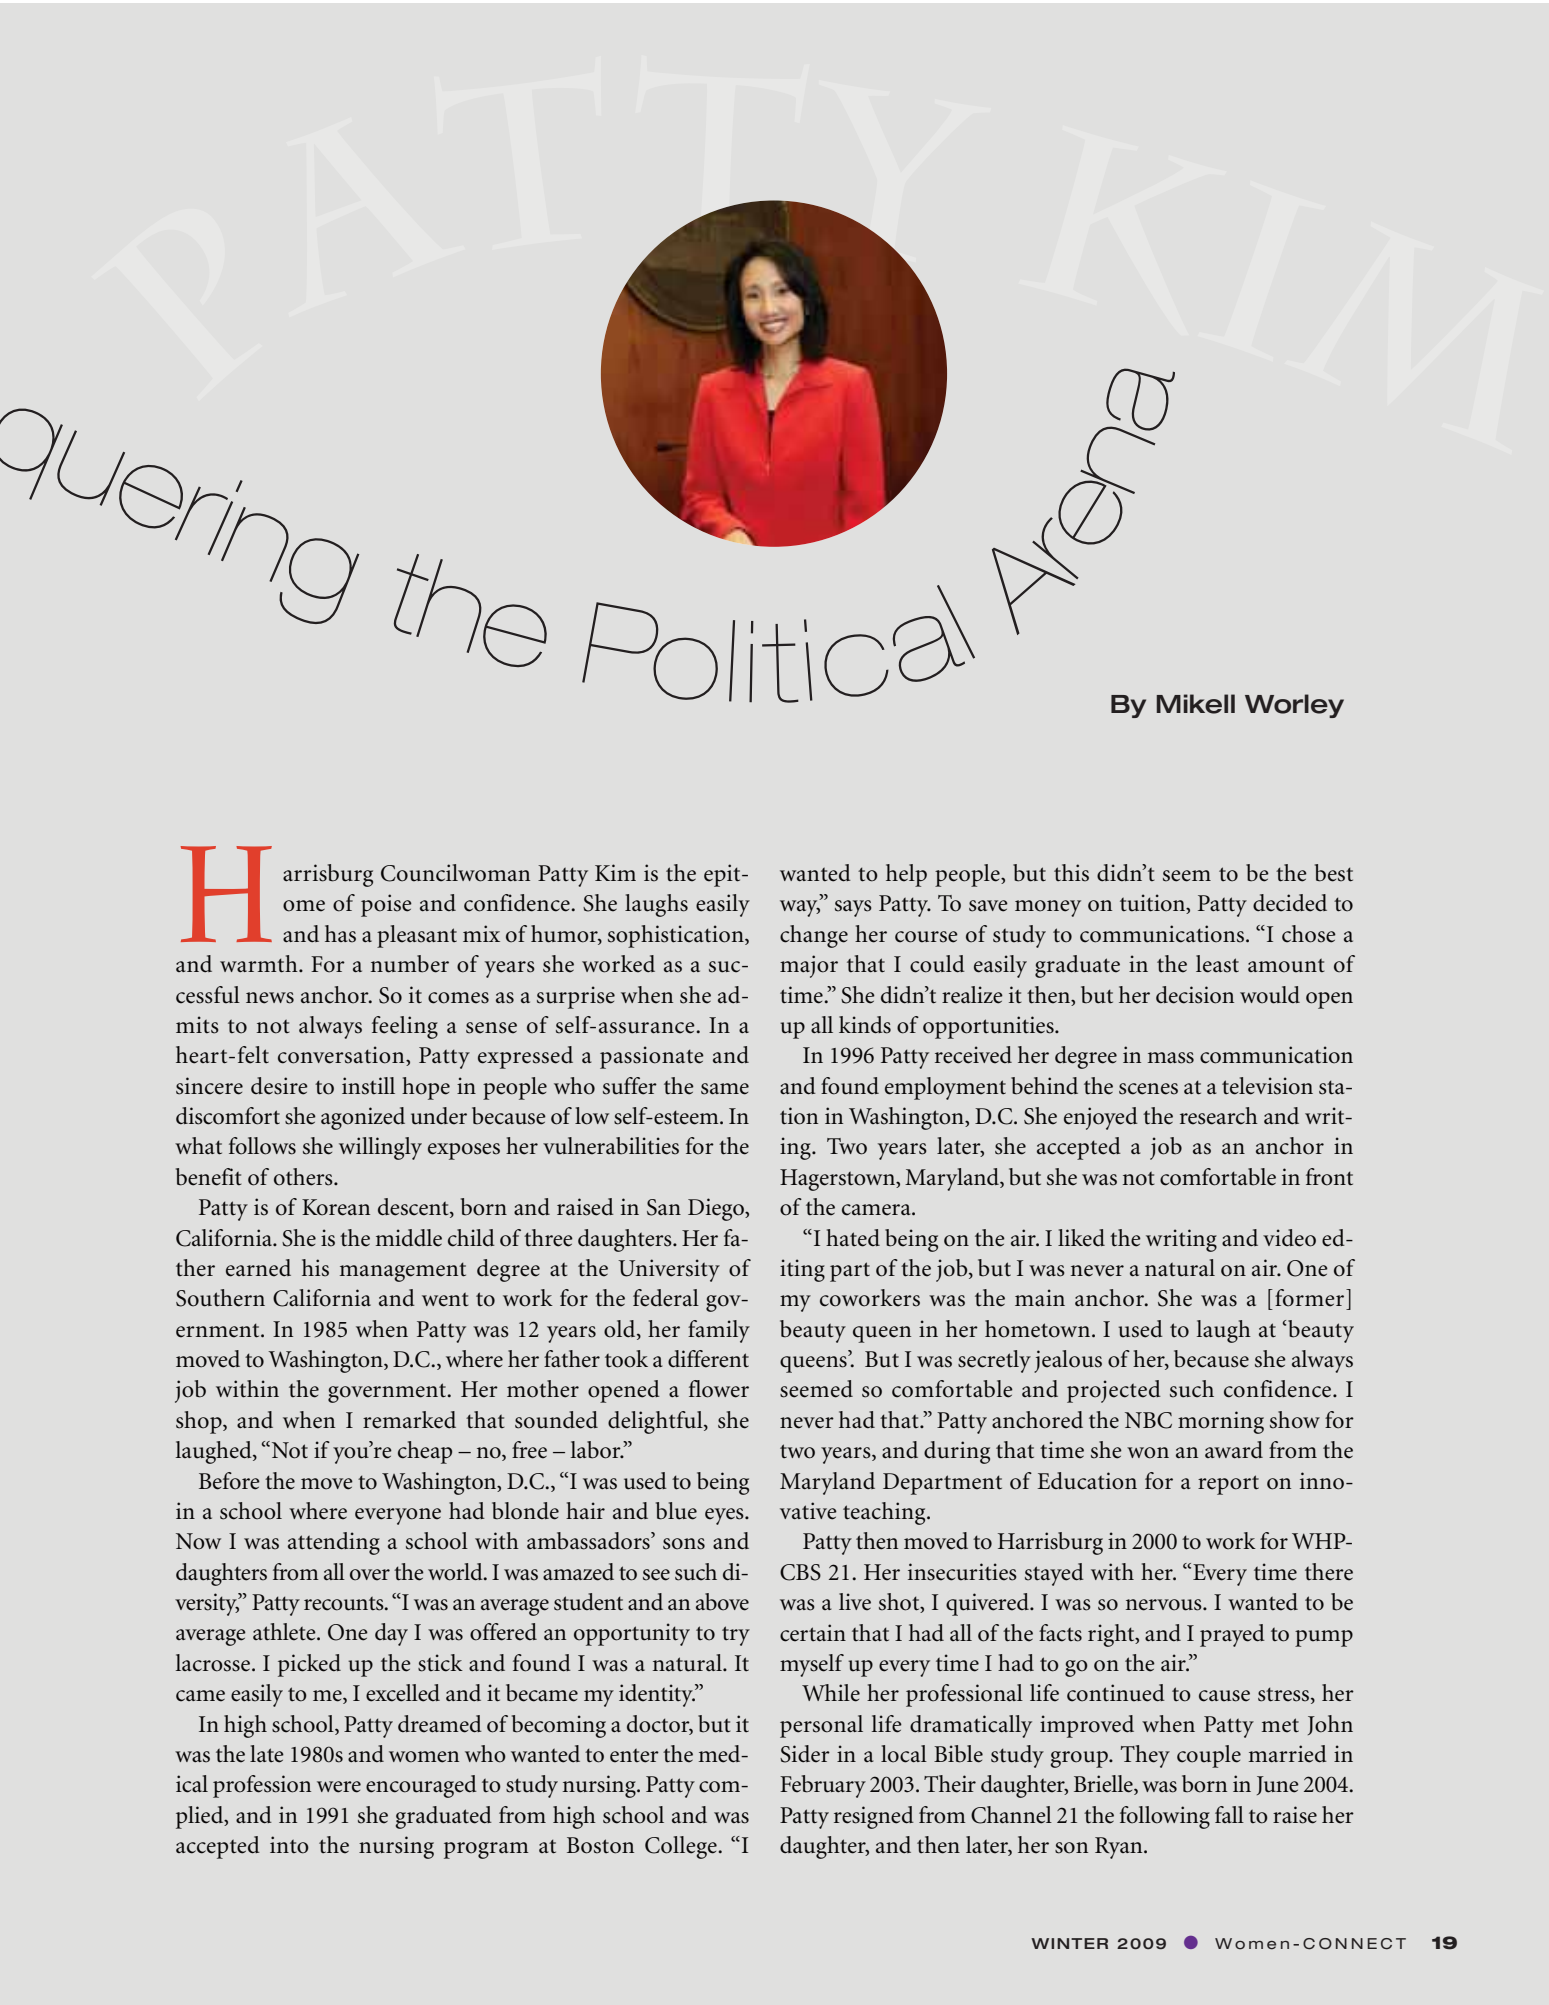  What do you see at coordinates (285, 1632) in the document?
I see `athlete` at bounding box center [285, 1632].
